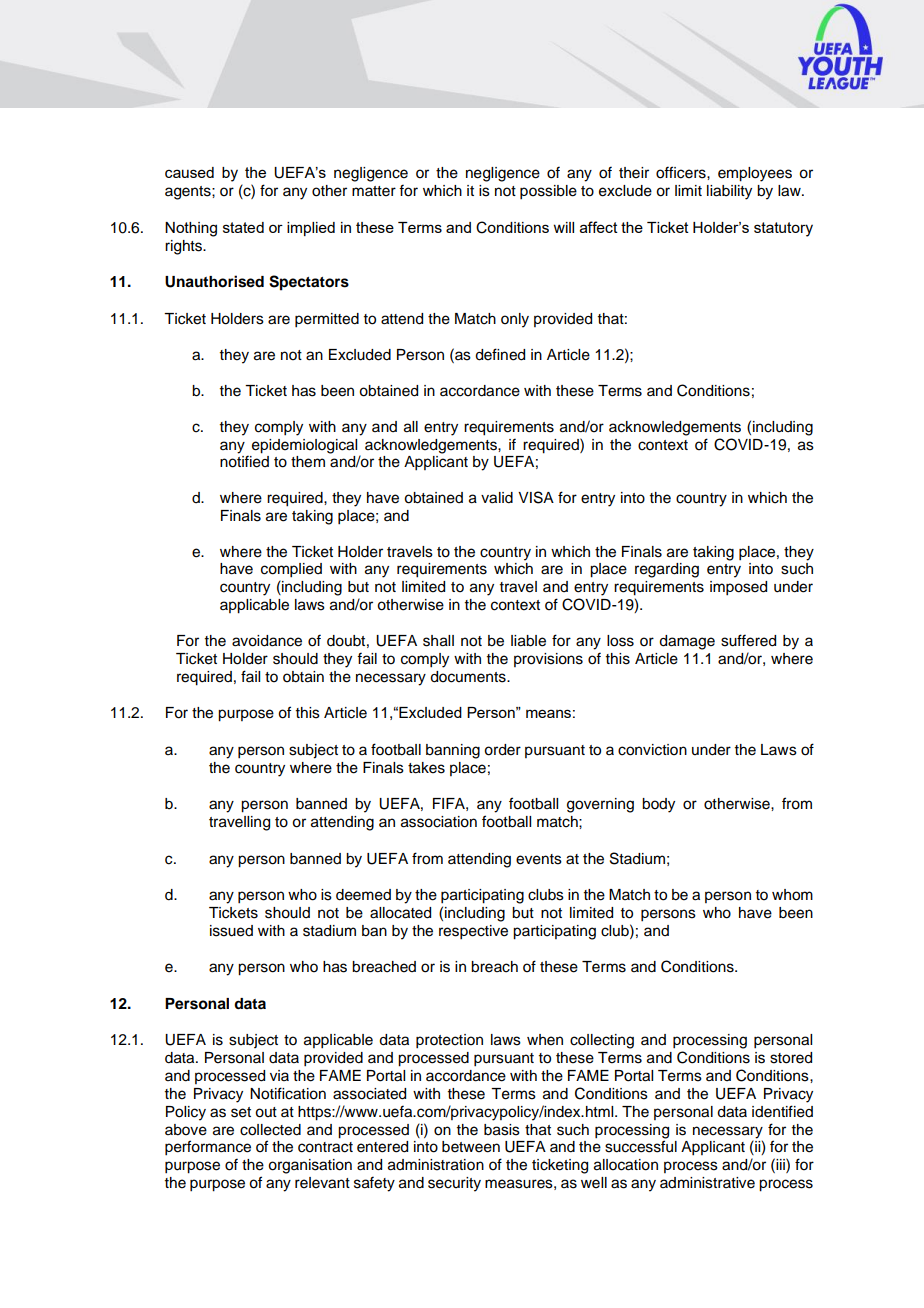 This screenshot has width=924, height=1308. I want to click on possible, so click(548, 192).
